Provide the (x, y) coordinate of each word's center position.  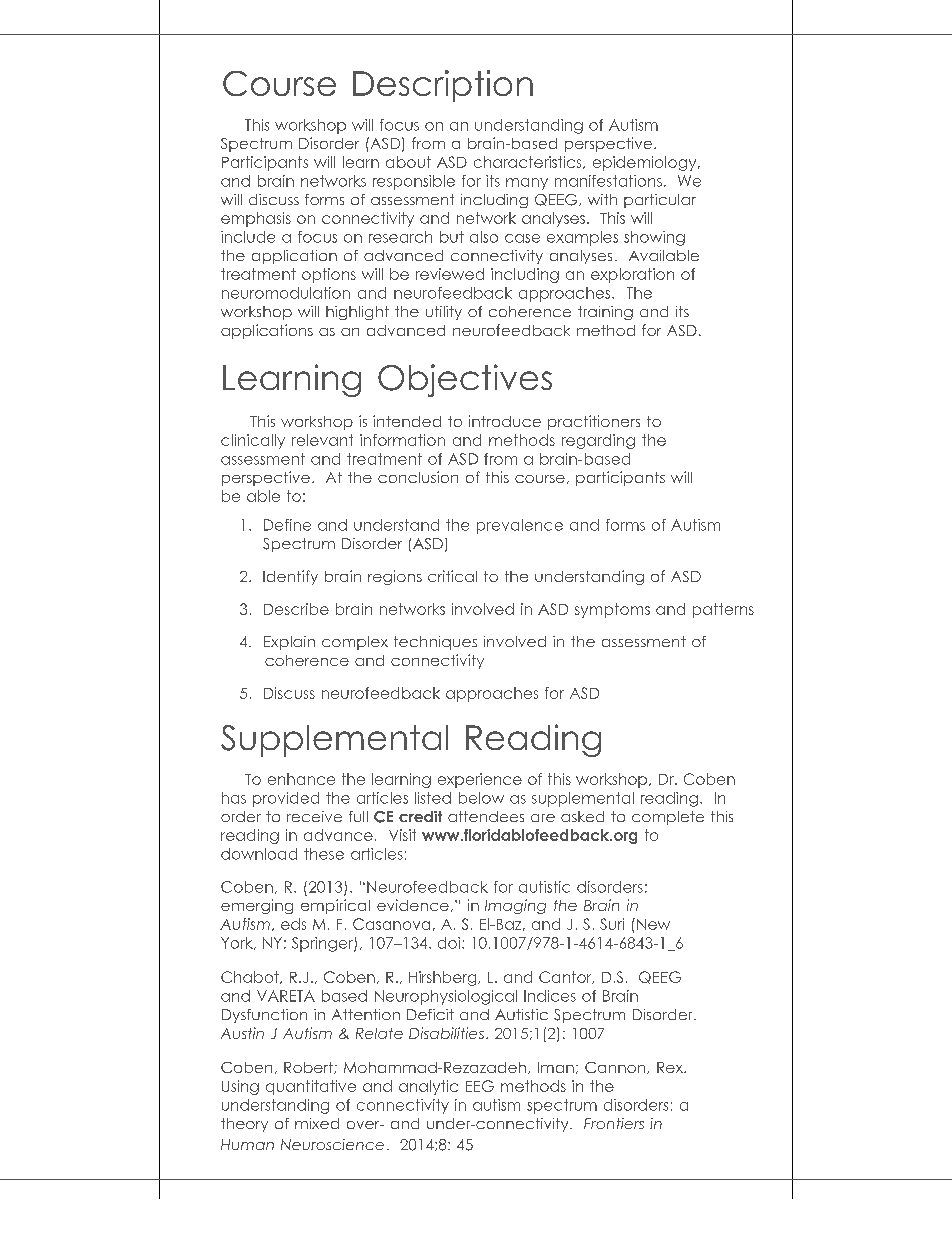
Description (443, 86)
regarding (598, 441)
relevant (322, 440)
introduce (505, 421)
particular (660, 201)
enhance (301, 779)
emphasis (256, 219)
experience (480, 780)
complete (668, 818)
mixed (317, 1123)
